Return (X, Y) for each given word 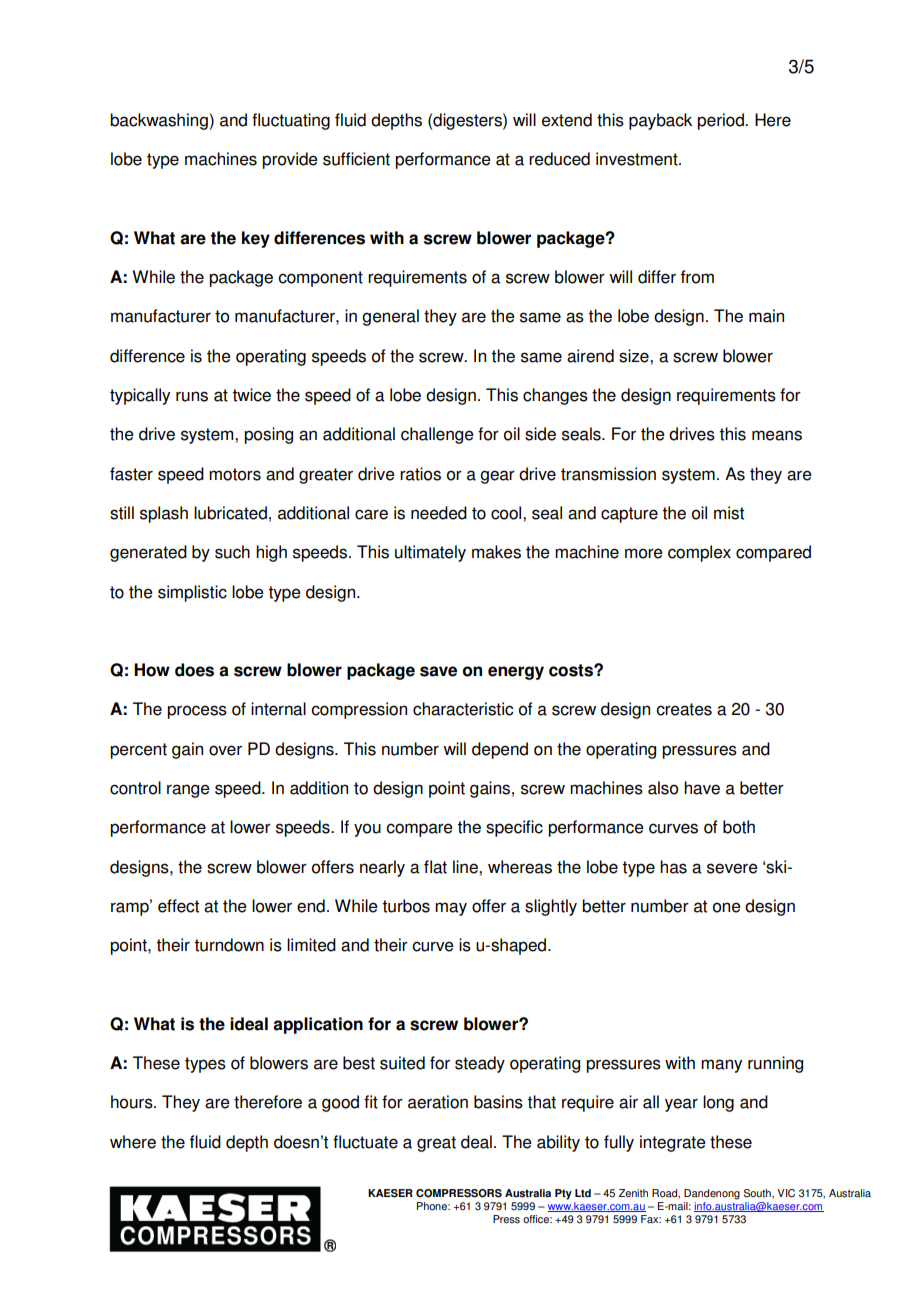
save (438, 671)
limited (311, 945)
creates (684, 709)
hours (133, 1102)
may (451, 909)
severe (732, 868)
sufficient (356, 159)
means (777, 435)
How (152, 670)
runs (192, 396)
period (721, 121)
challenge (437, 435)
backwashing (159, 121)
